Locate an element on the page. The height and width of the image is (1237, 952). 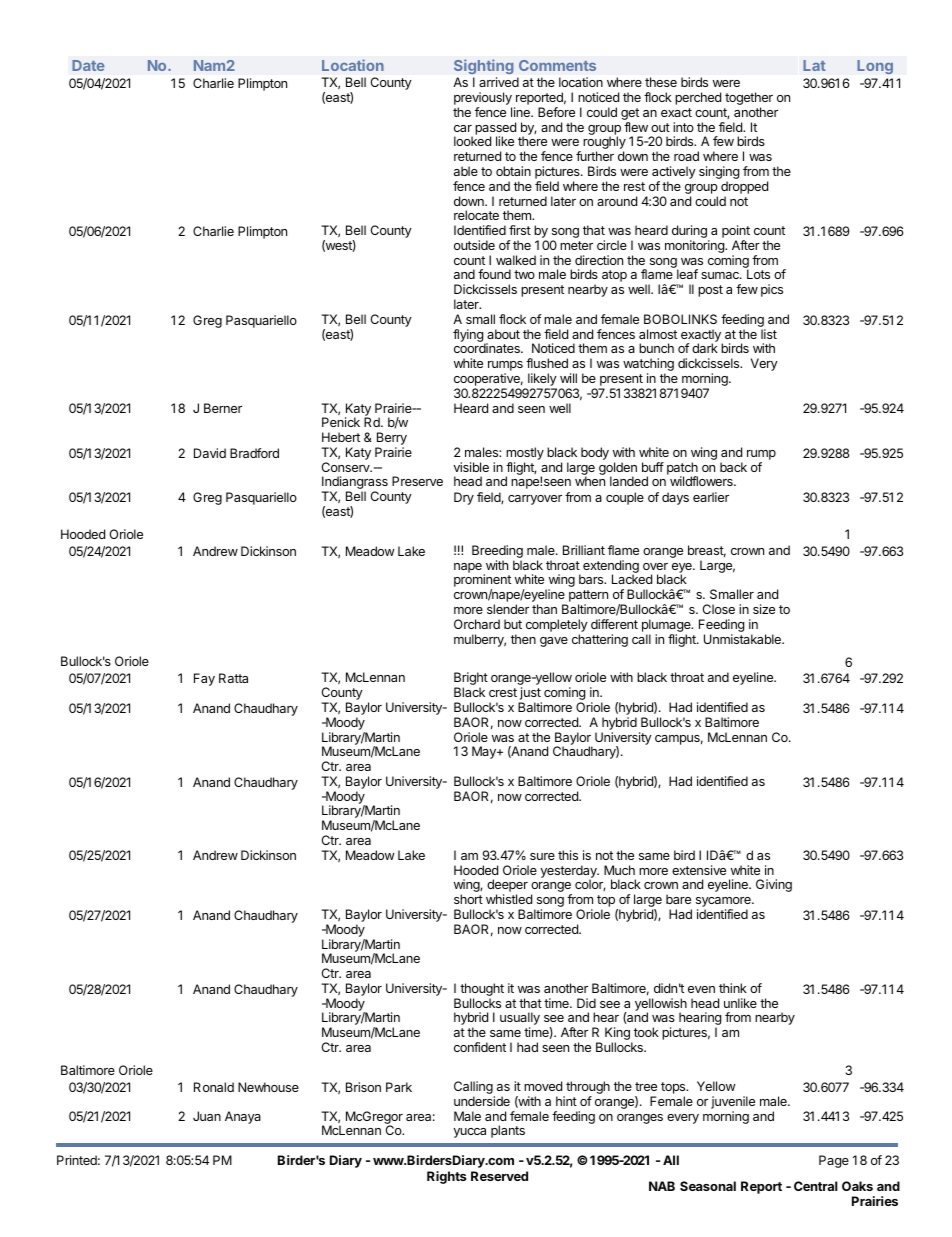
previously is located at coordinates (483, 100).
